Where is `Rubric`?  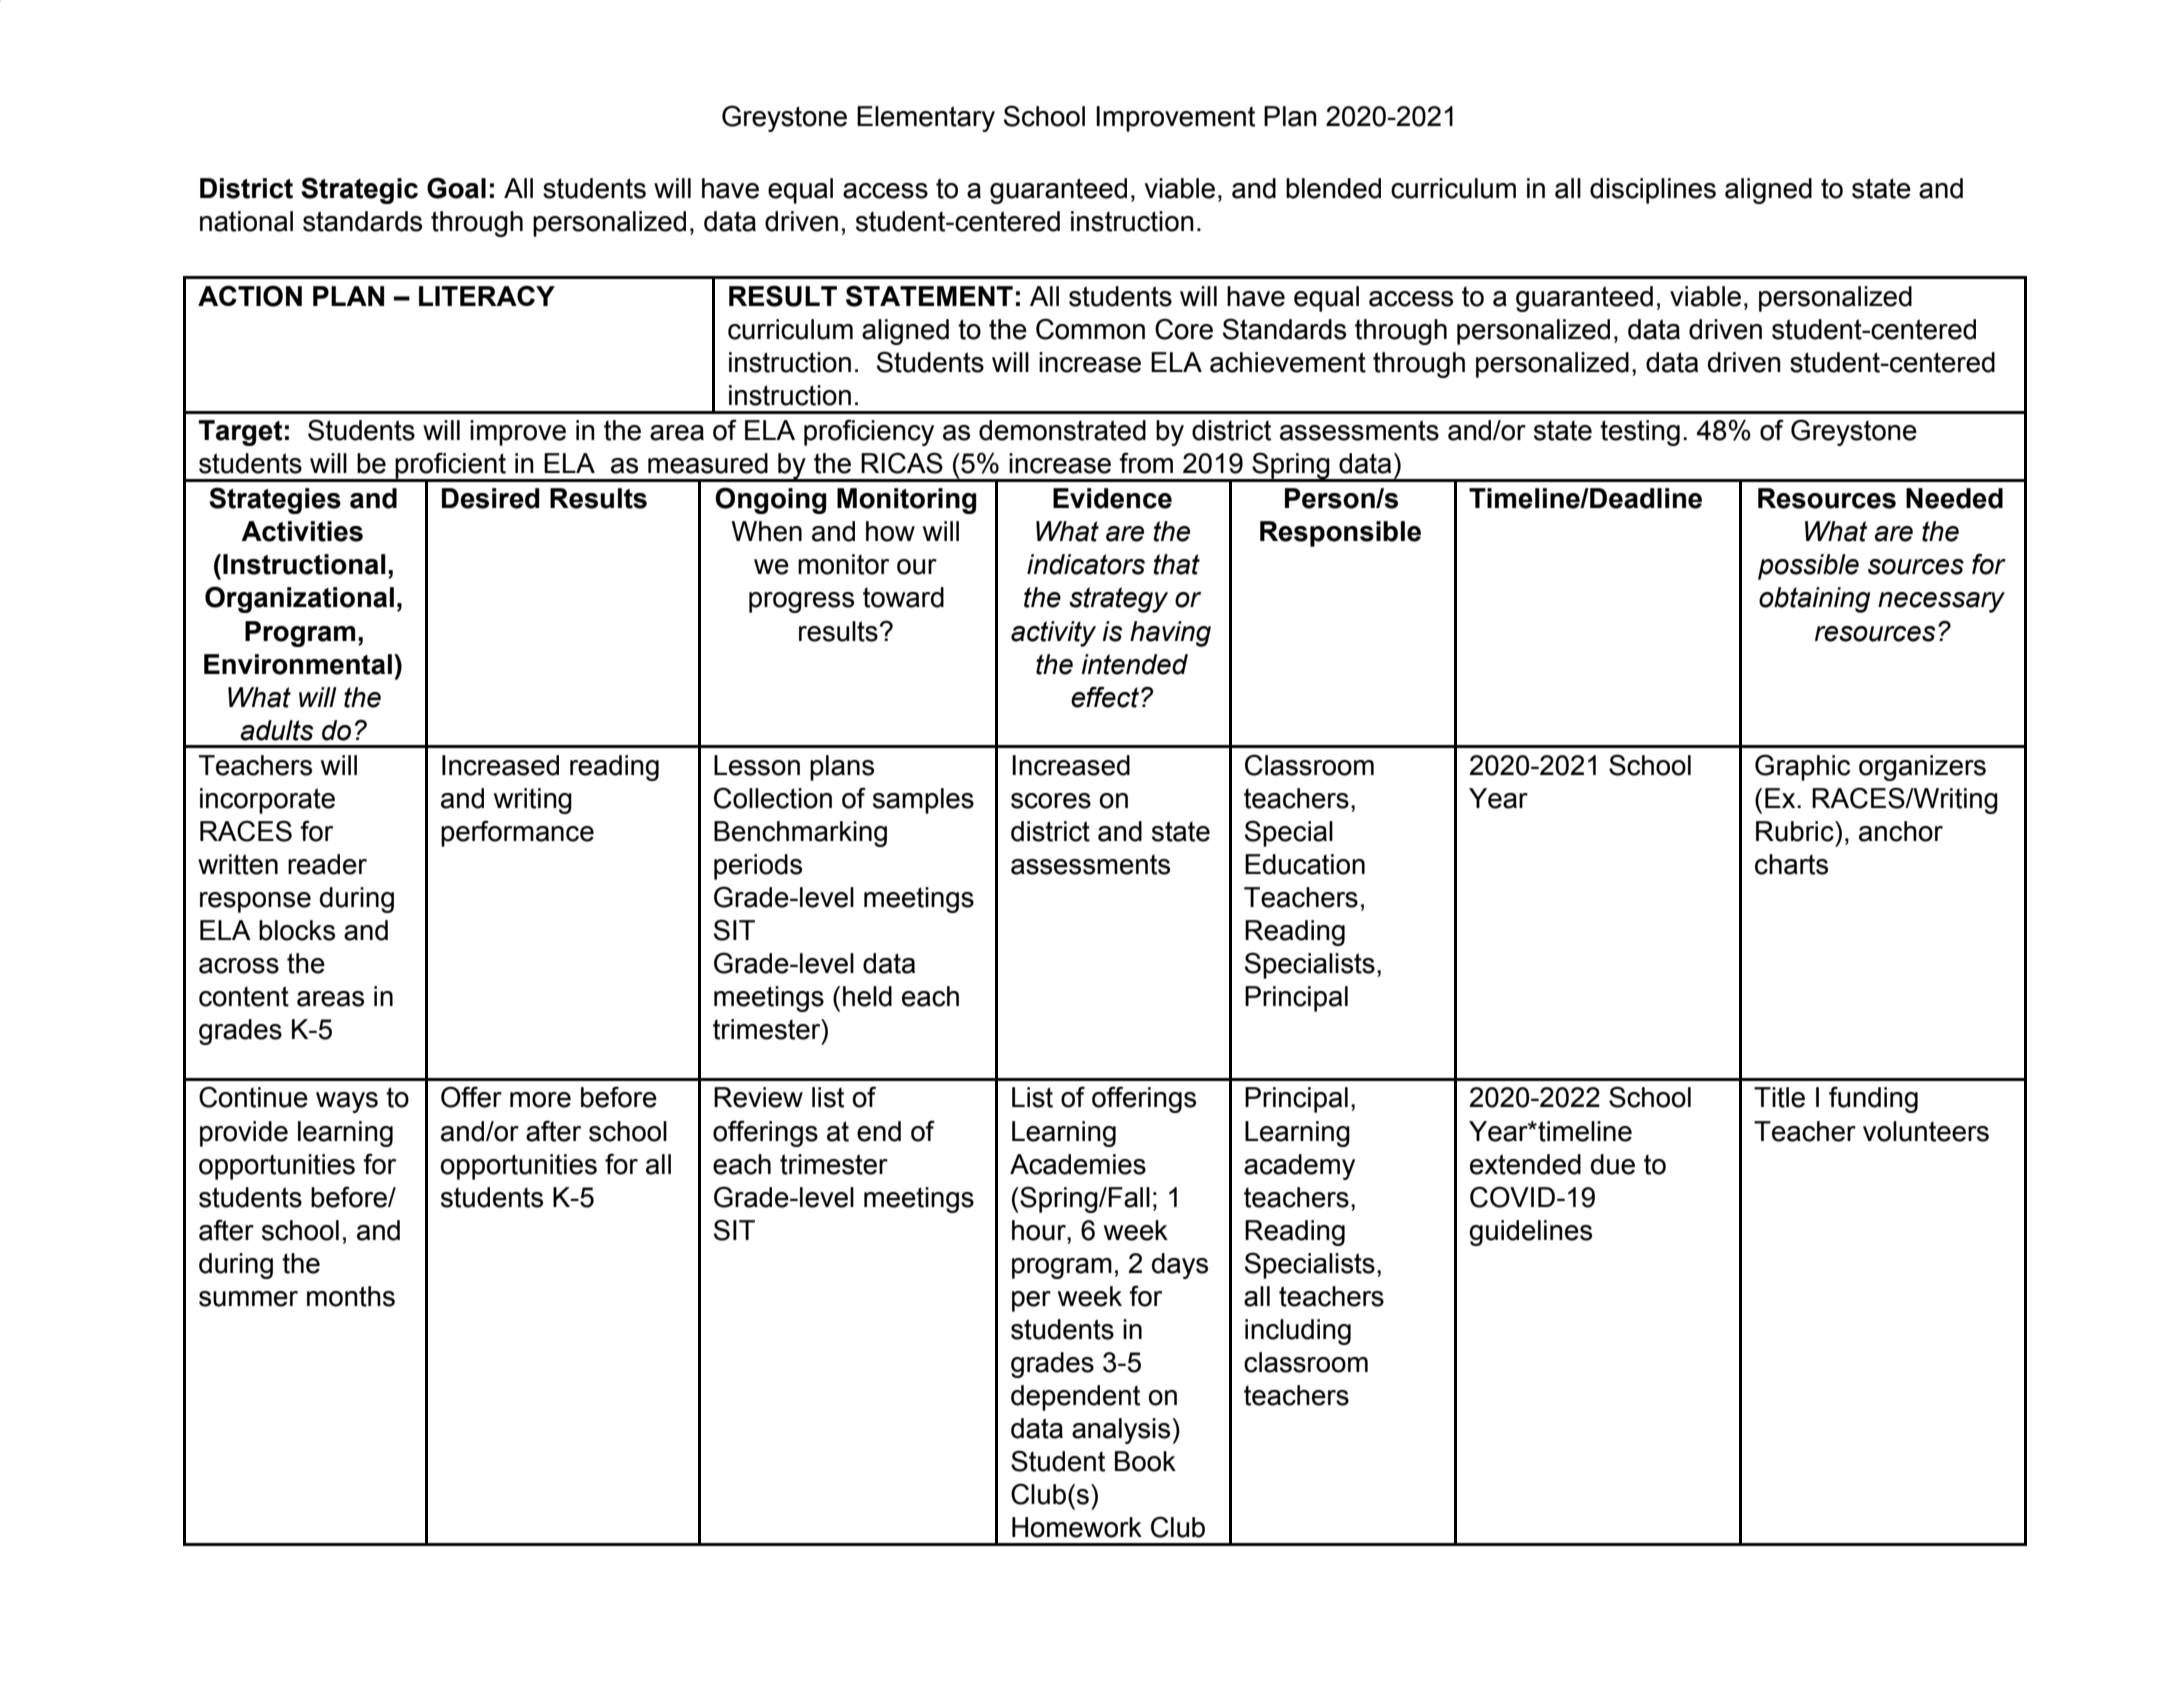 Rubric is located at coordinates (1796, 831).
